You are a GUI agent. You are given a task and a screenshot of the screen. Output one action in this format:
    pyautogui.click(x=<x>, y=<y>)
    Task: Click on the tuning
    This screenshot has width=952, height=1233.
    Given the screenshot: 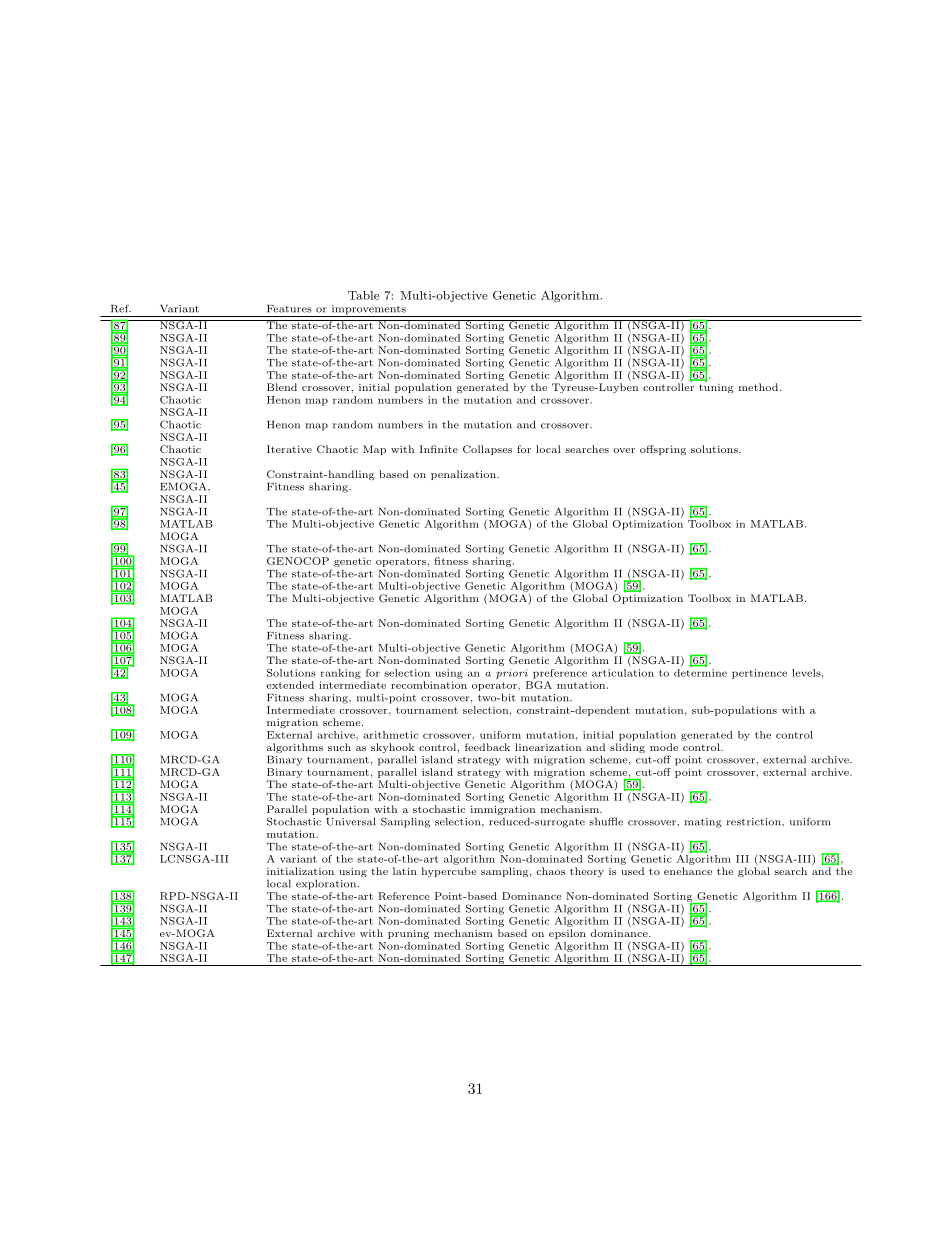 What is the action you would take?
    pyautogui.click(x=716, y=387)
